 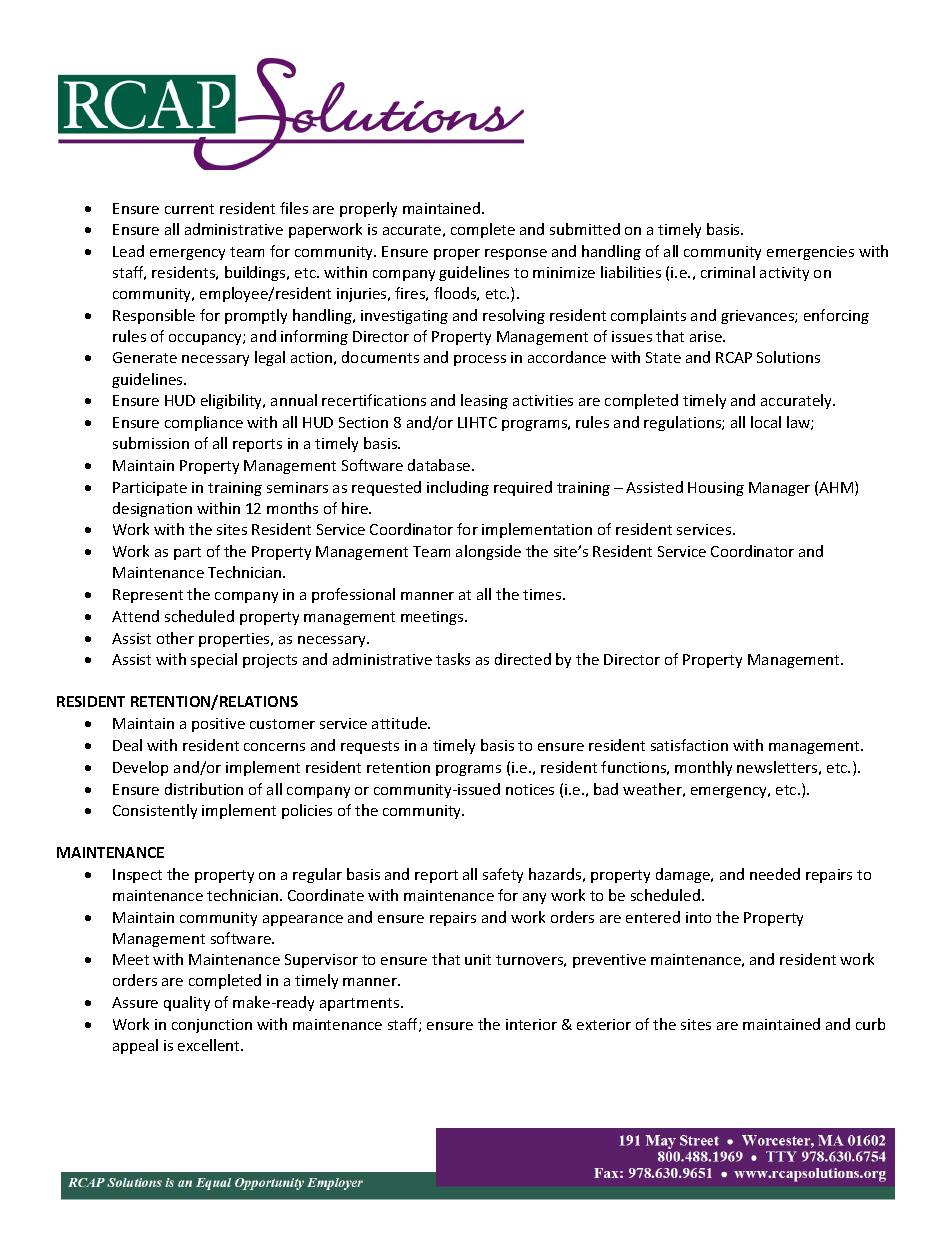 I want to click on current, so click(x=189, y=209).
